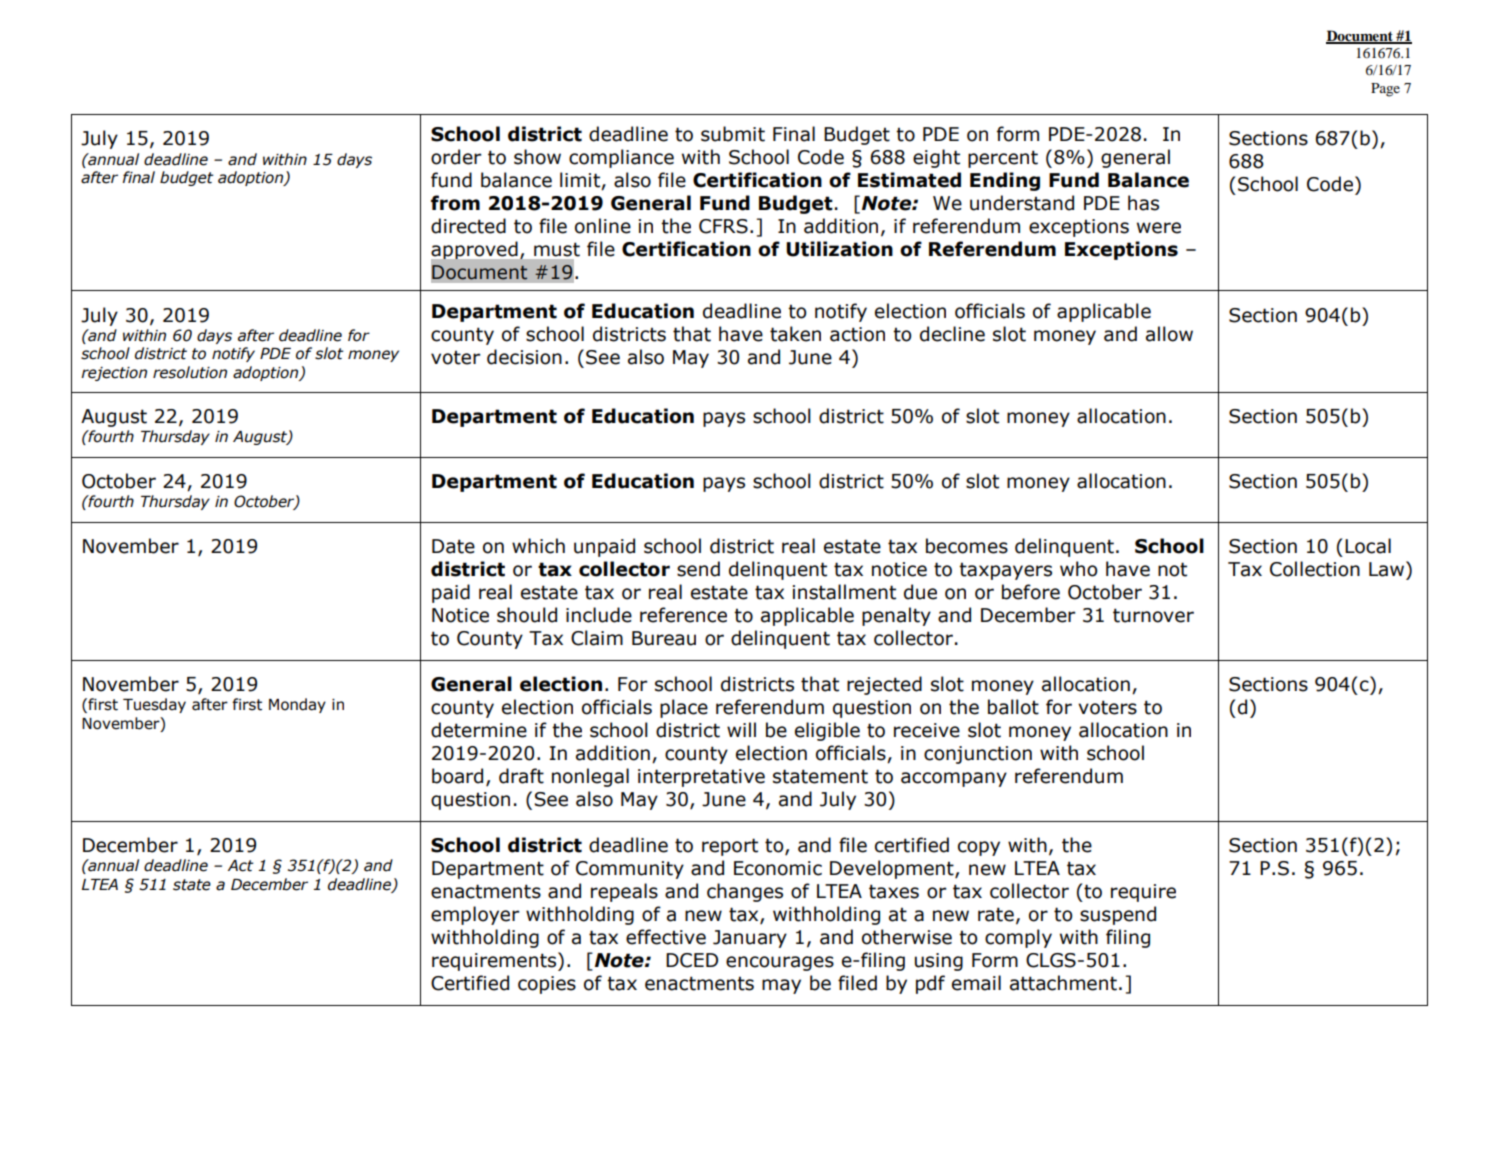  Describe the element at coordinates (1169, 334) in the image. I see `allow` at that location.
